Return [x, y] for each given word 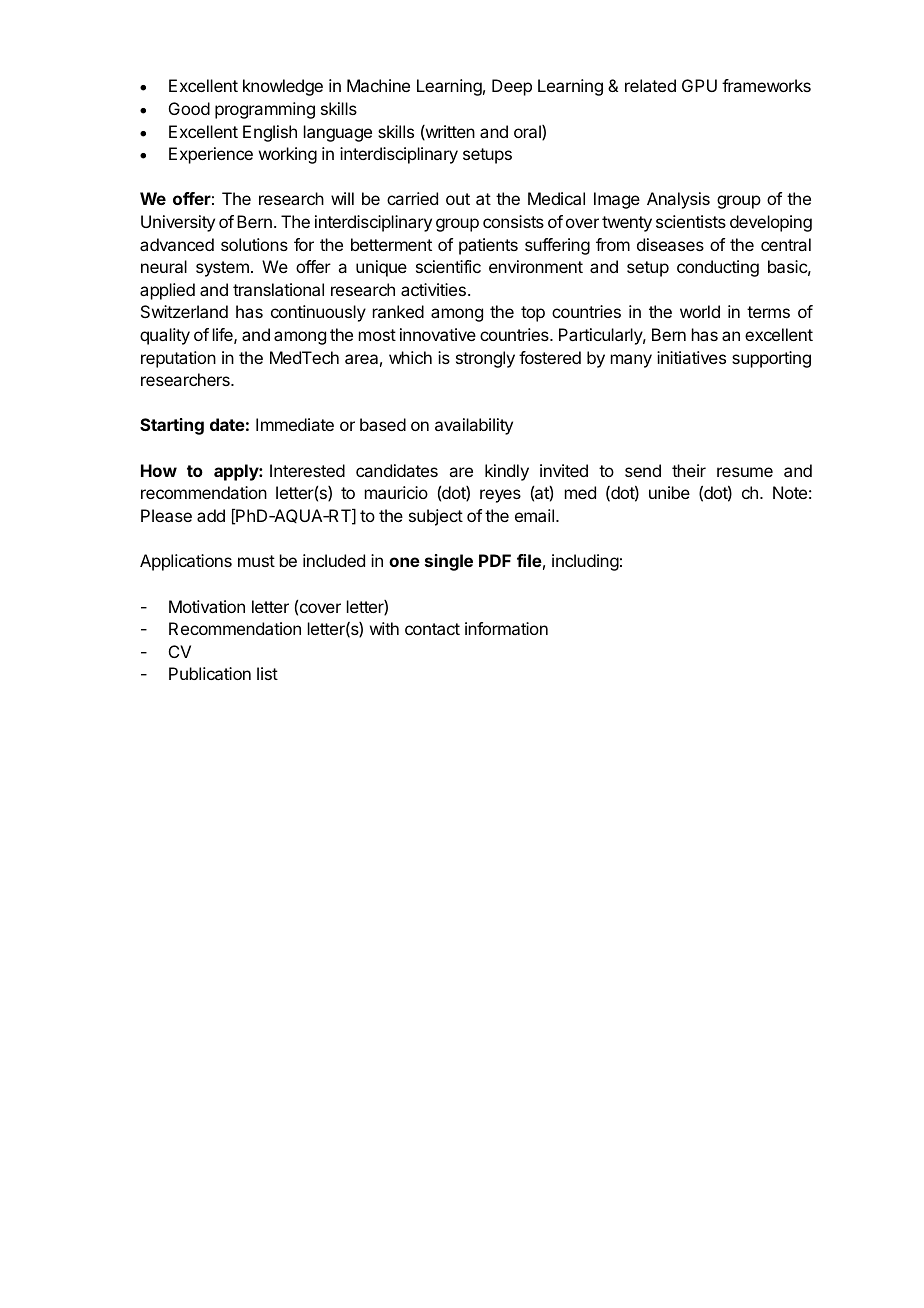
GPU [699, 85]
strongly [485, 359]
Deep [512, 87]
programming [265, 110]
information [506, 628]
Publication [210, 673]
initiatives [691, 357]
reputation [178, 359]
